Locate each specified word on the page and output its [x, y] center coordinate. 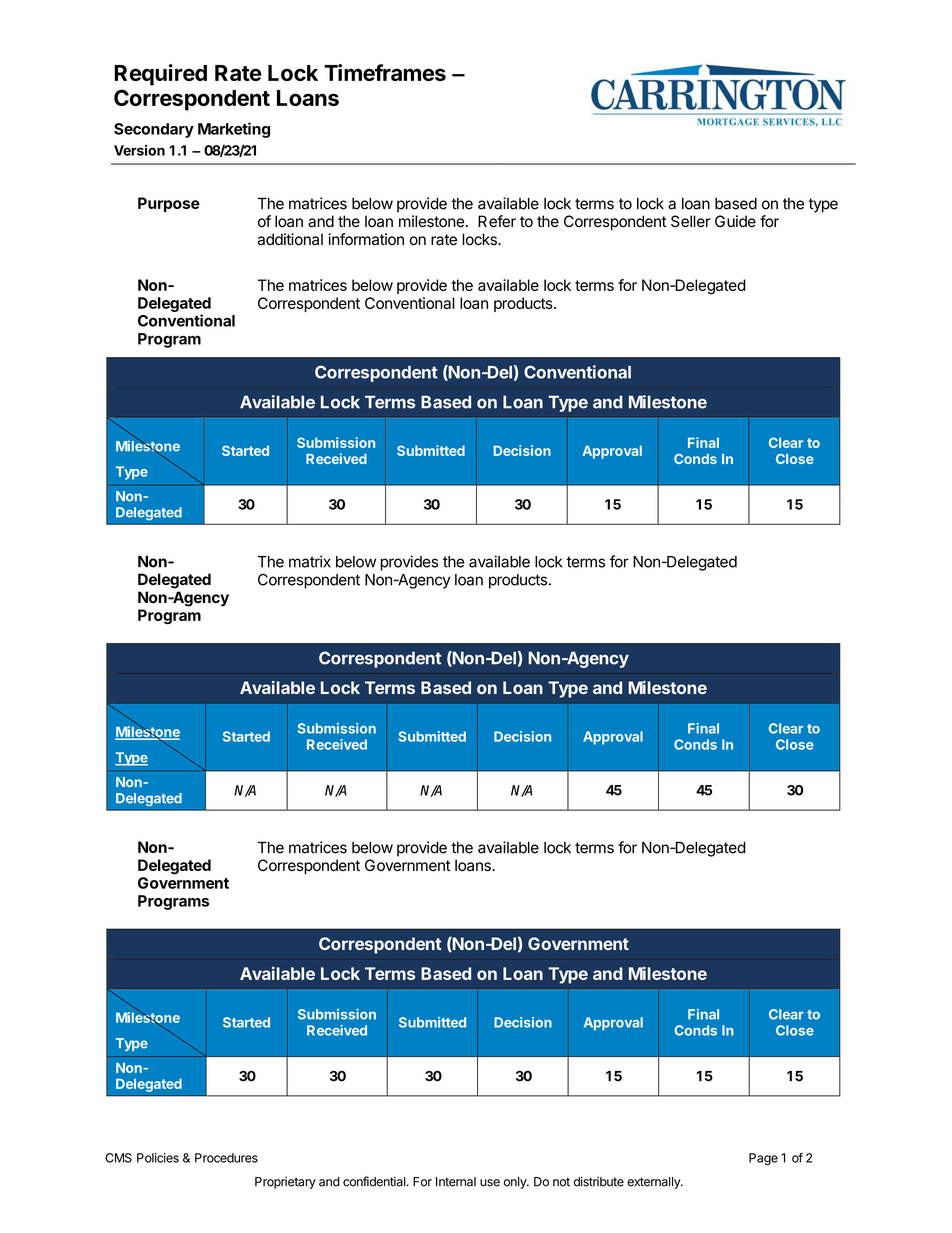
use [490, 1183]
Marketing [234, 130]
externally [654, 1183]
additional [290, 239]
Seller [691, 221]
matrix [310, 561]
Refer [497, 221]
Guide [735, 221]
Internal [456, 1182]
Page [763, 1159]
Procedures [226, 1158]
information [366, 239]
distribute [599, 1181]
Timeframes [385, 72]
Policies [158, 1158]
